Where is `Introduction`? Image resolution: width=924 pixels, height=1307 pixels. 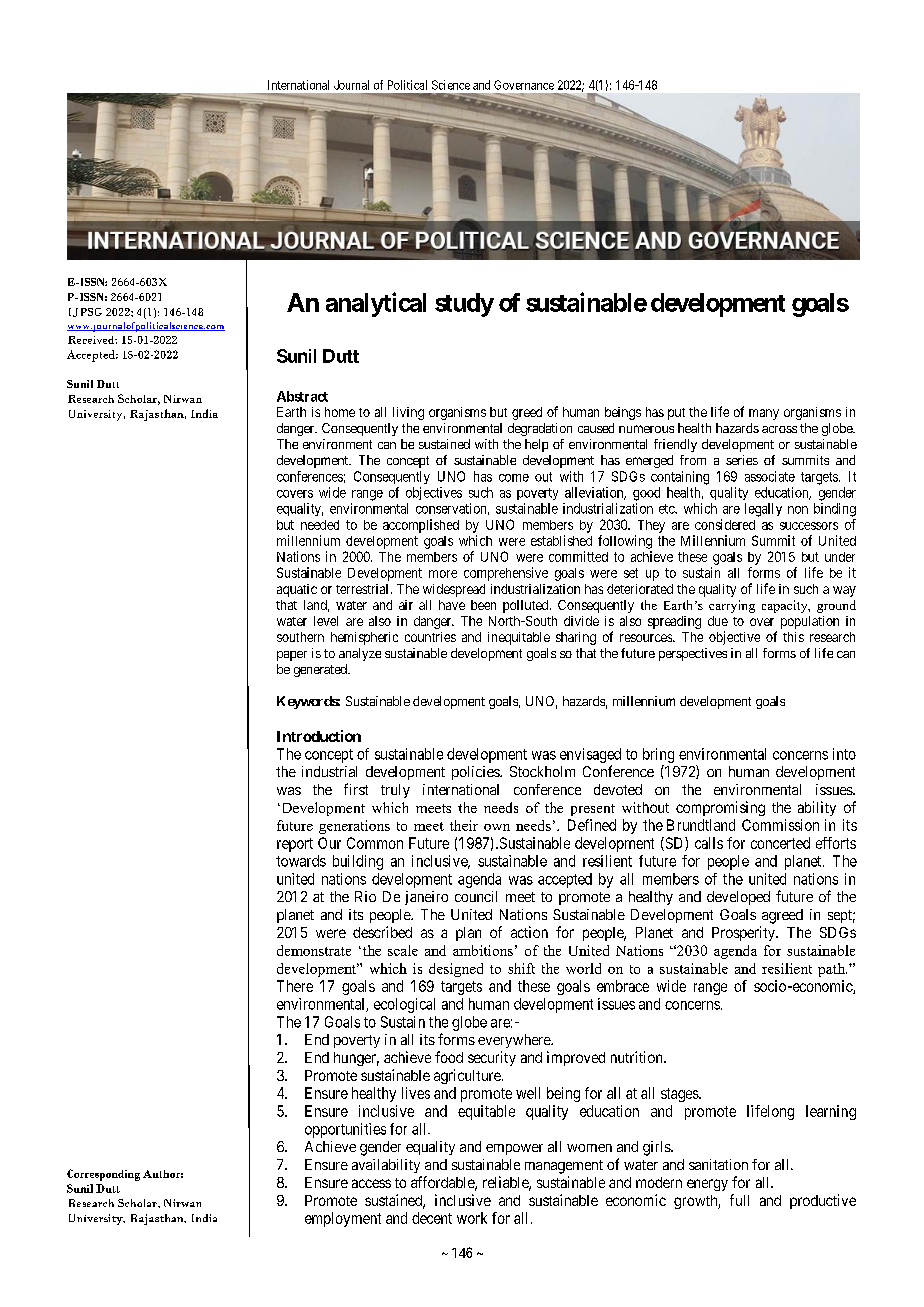 Introduction is located at coordinates (319, 736).
